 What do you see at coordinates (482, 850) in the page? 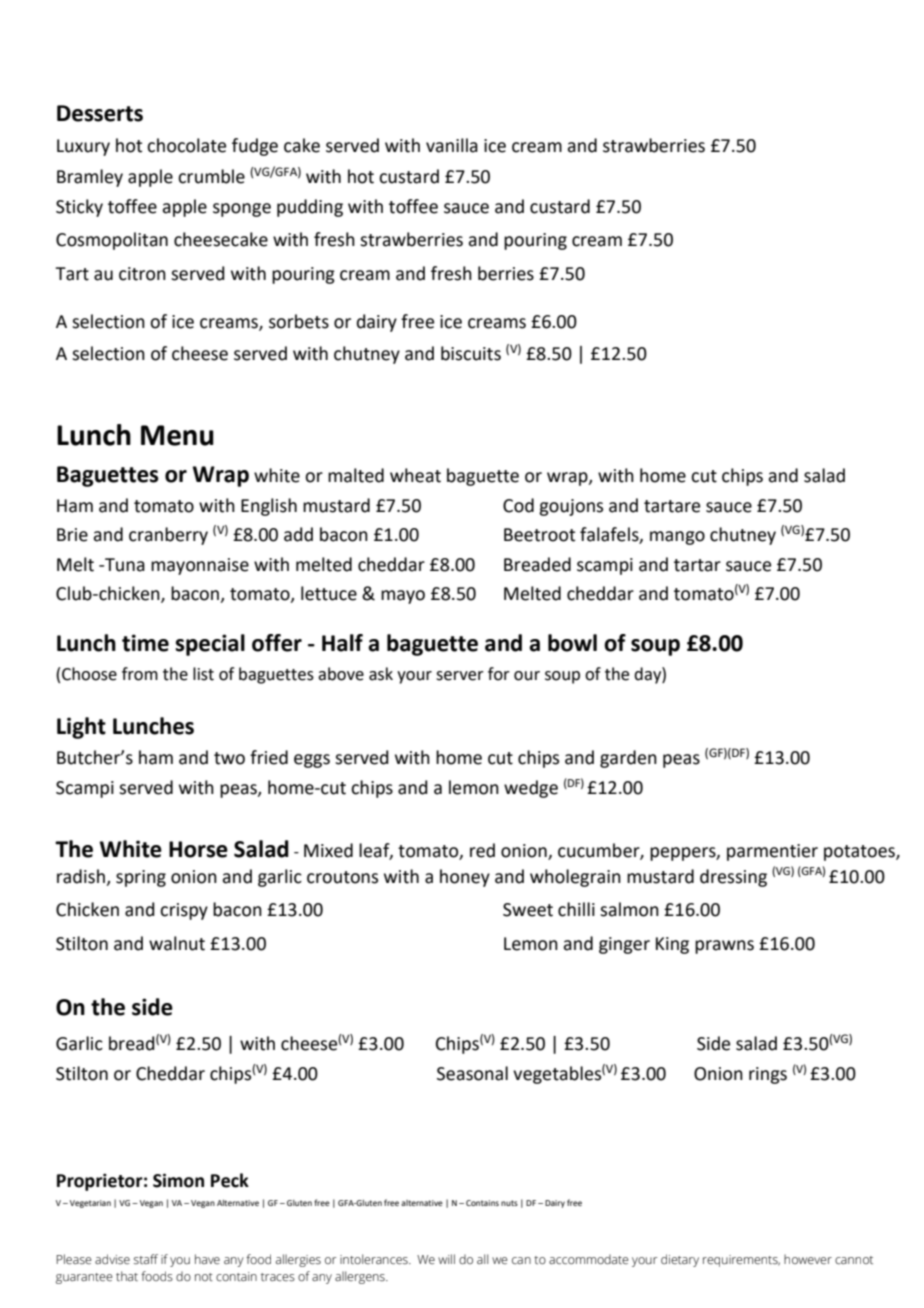
I see `red` at bounding box center [482, 850].
